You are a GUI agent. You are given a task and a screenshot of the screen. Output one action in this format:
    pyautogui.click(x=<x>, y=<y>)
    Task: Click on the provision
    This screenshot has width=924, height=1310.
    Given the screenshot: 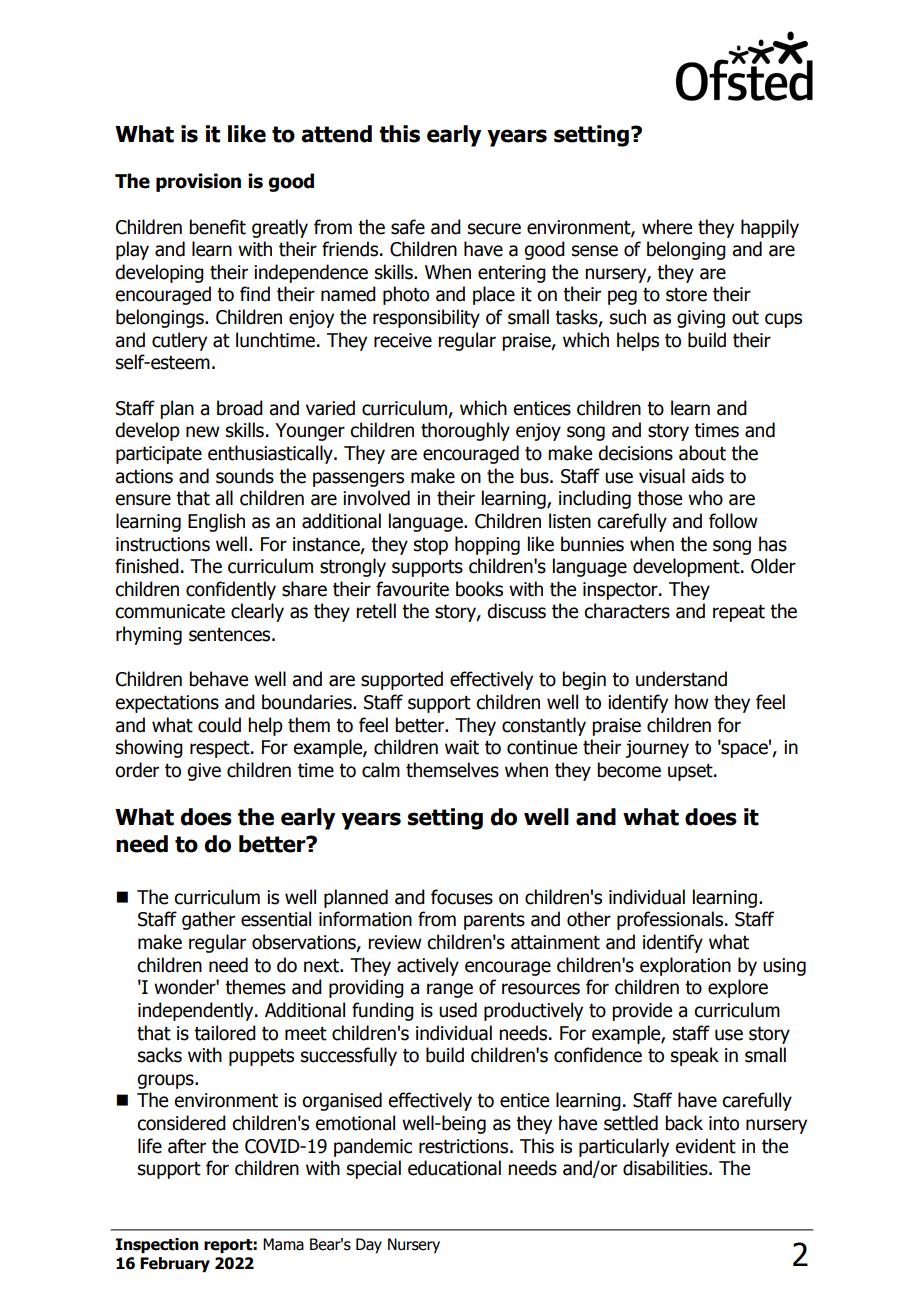 What is the action you would take?
    pyautogui.click(x=198, y=182)
